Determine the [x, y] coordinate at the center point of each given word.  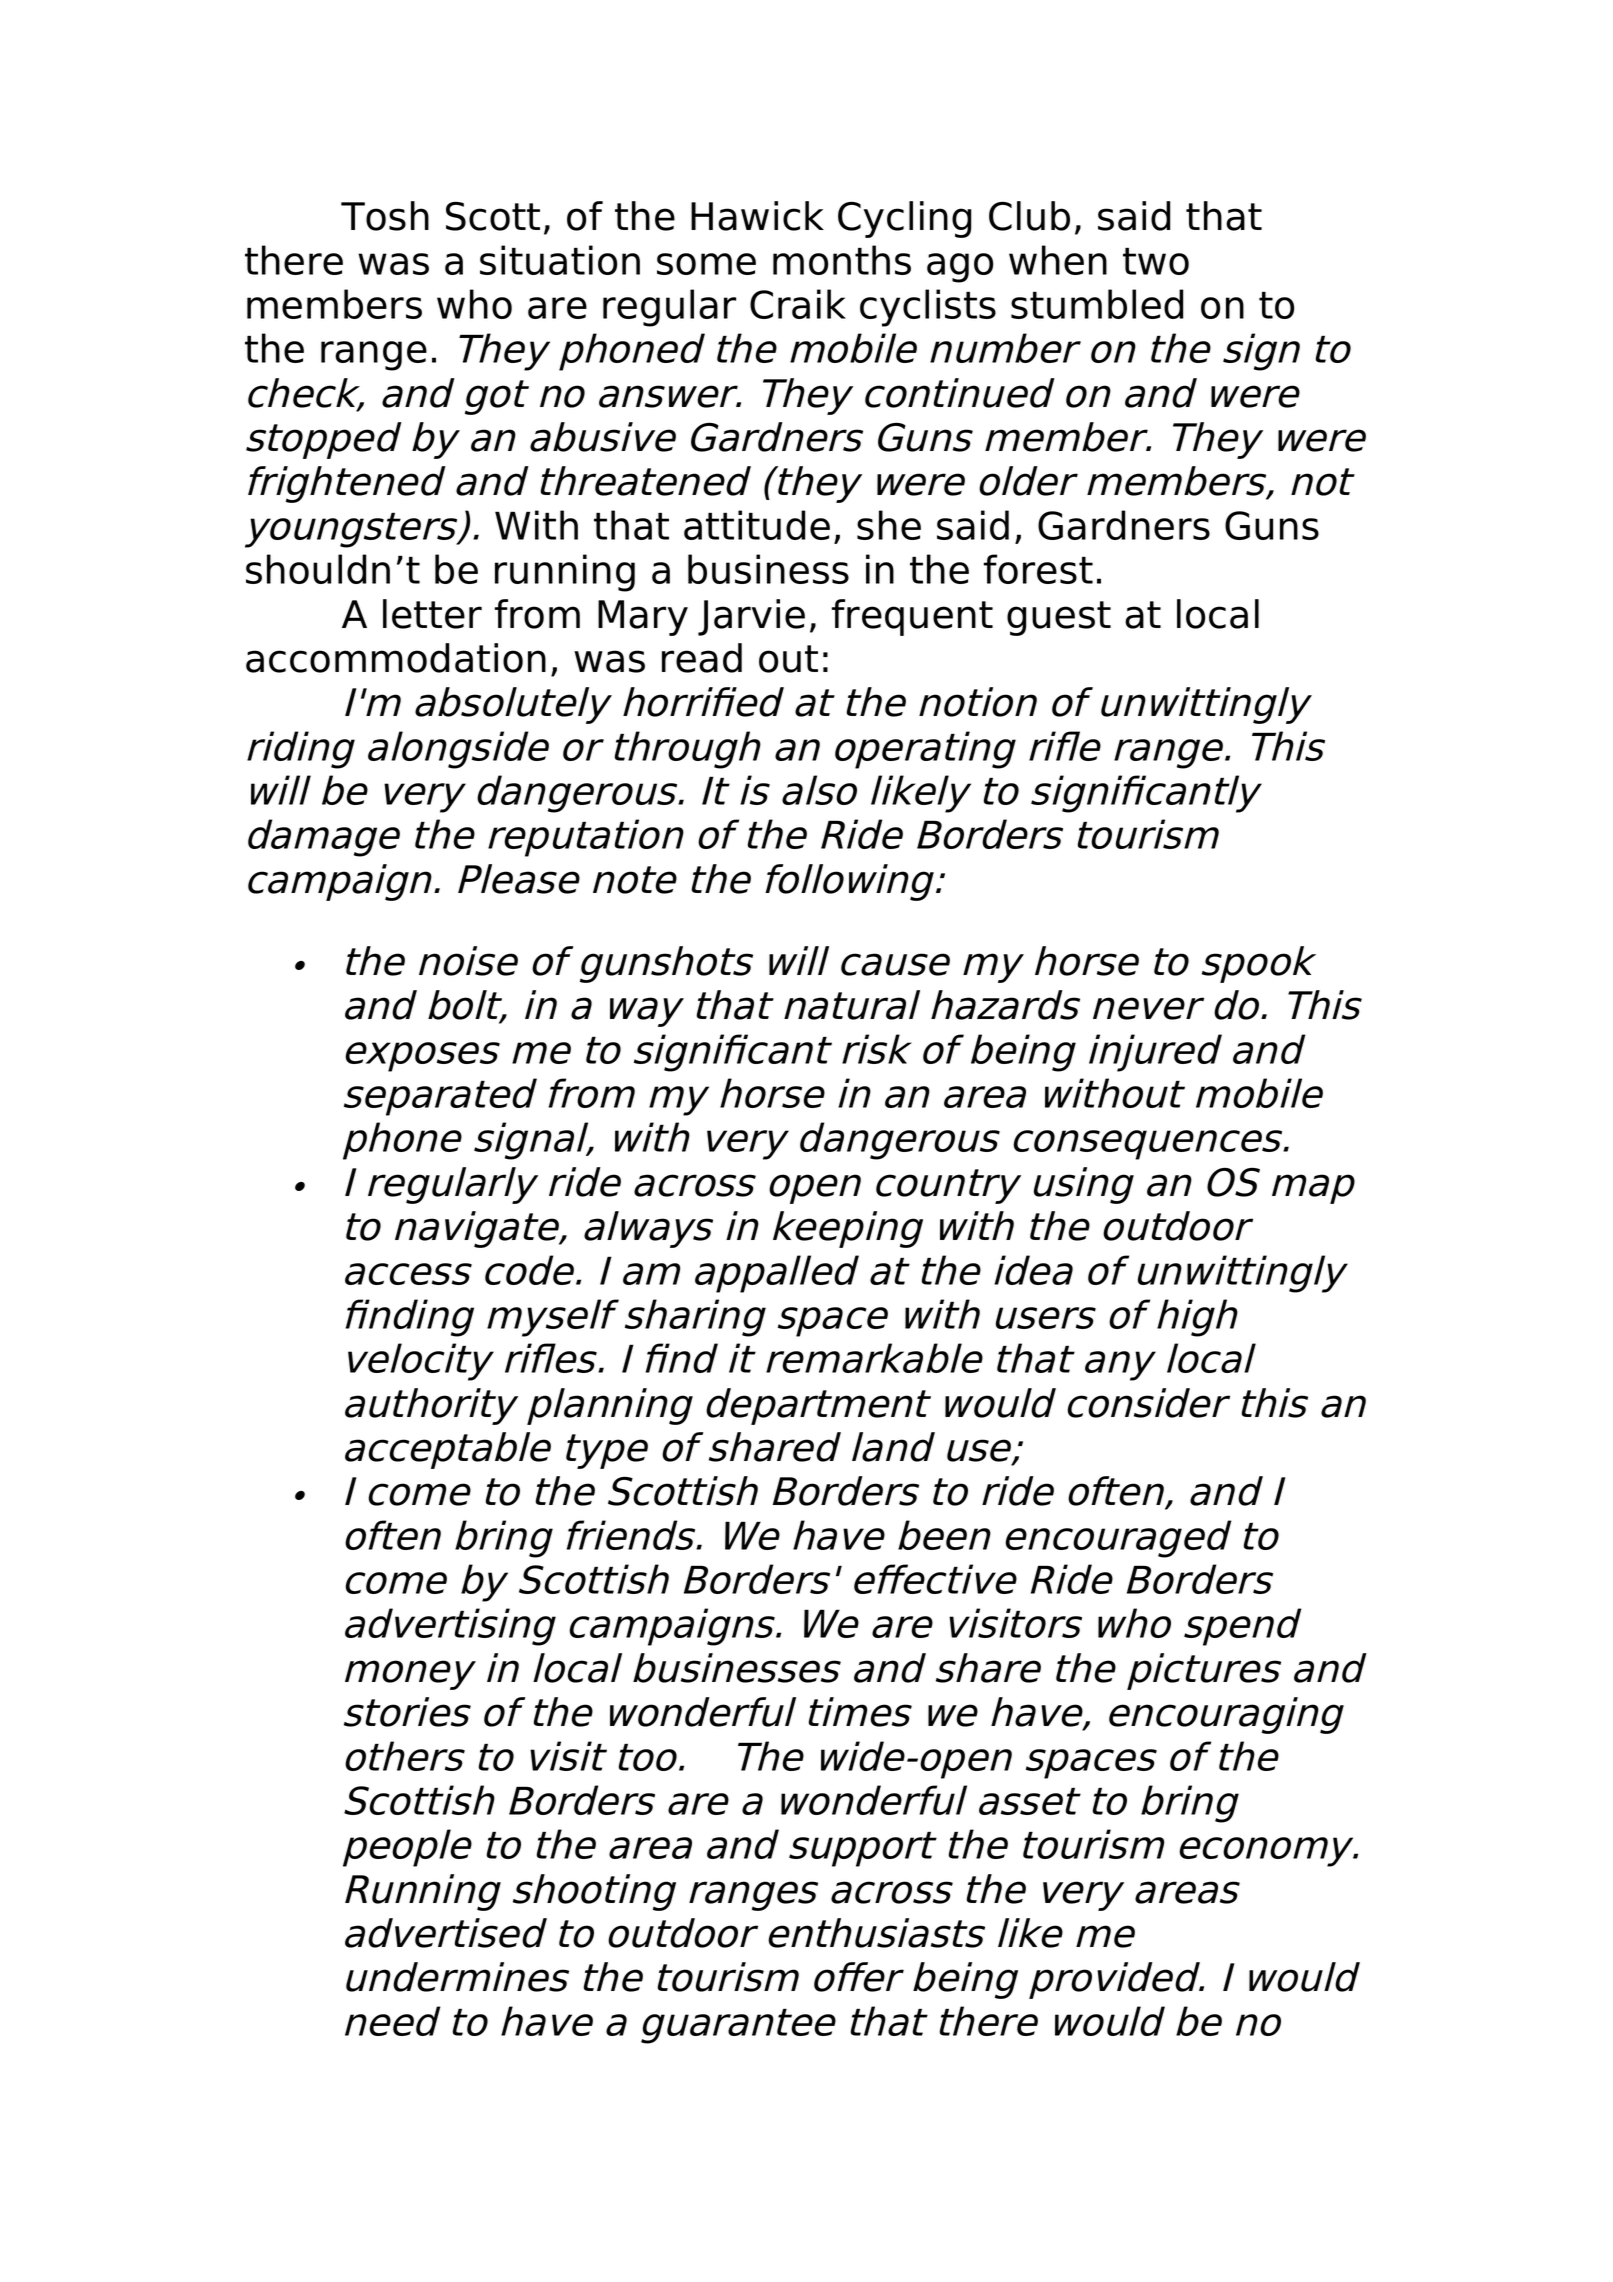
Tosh [385, 216]
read [702, 658]
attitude [757, 525]
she [889, 525]
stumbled [1097, 304]
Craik [798, 304]
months [842, 260]
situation [560, 260]
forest [1038, 569]
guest [1059, 618]
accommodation [396, 658]
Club [1029, 216]
